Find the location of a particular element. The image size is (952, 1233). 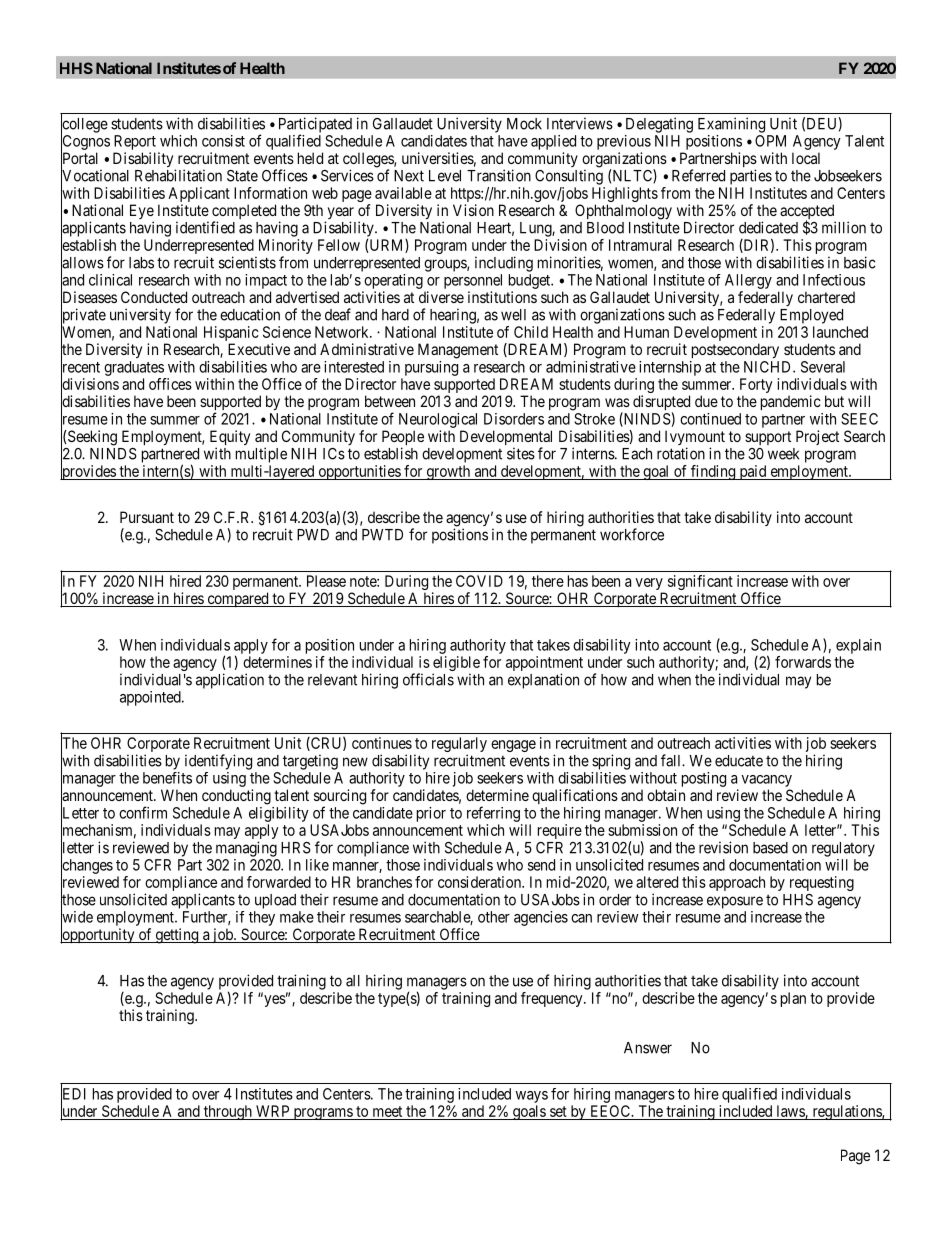

vacancy is located at coordinates (766, 781).
